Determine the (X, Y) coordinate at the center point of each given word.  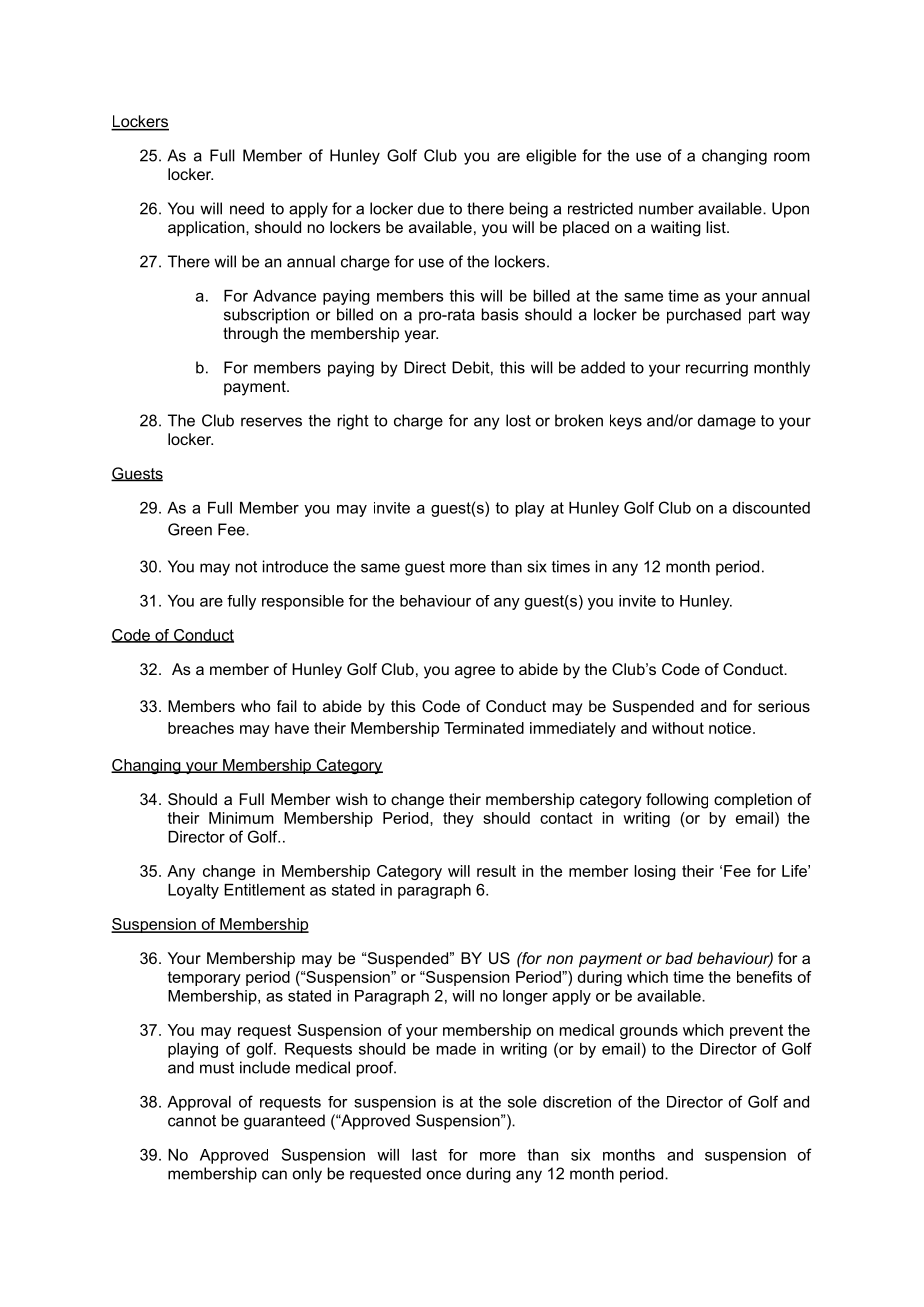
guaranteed (284, 1122)
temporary (204, 978)
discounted (771, 508)
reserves (271, 422)
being (529, 210)
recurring (717, 369)
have (292, 728)
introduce (295, 566)
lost (518, 420)
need (247, 208)
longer (525, 997)
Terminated (484, 728)
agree (475, 672)
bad (679, 958)
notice (730, 728)
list (717, 227)
